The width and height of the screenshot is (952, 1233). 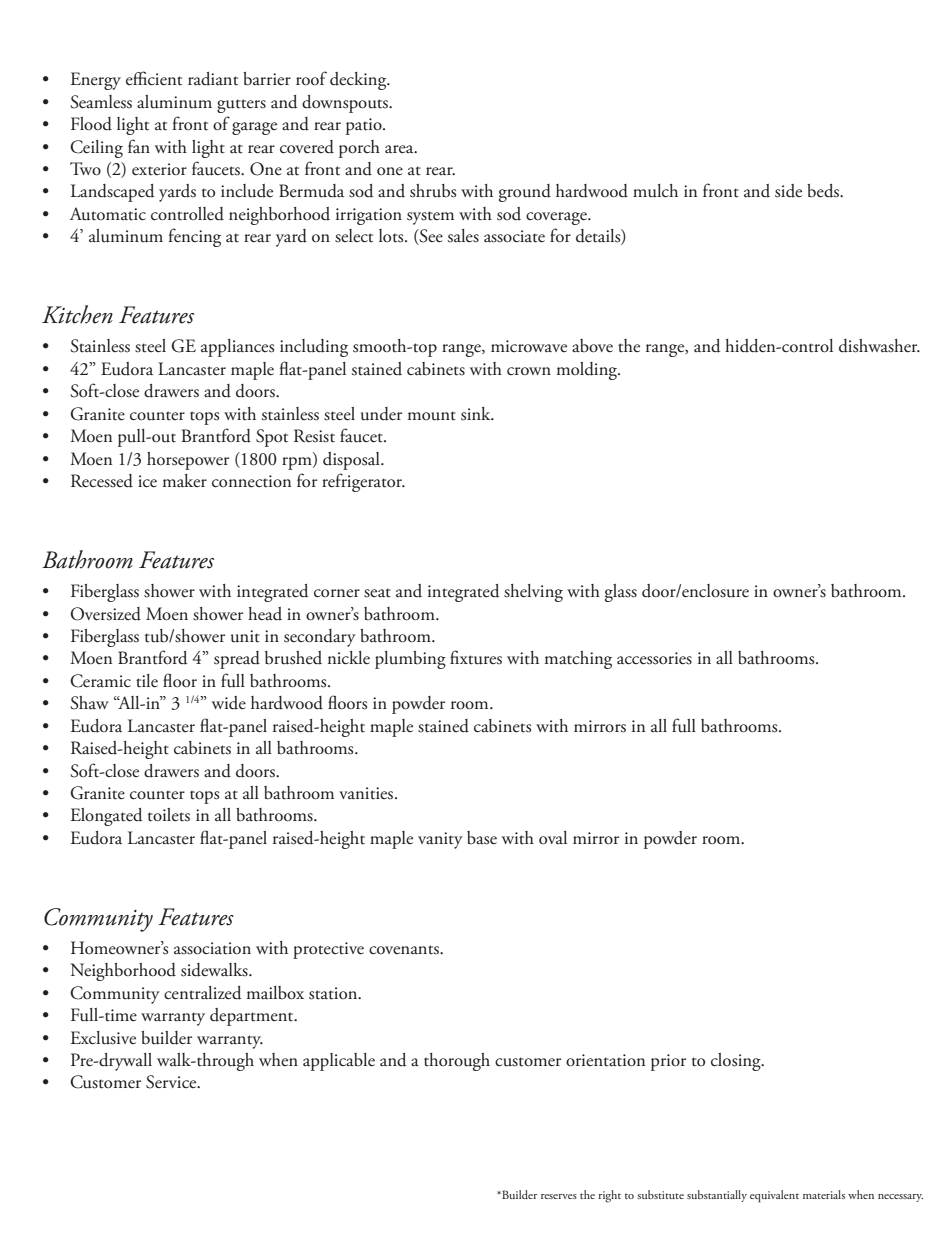 What do you see at coordinates (553, 838) in the screenshot?
I see `oval` at bounding box center [553, 838].
